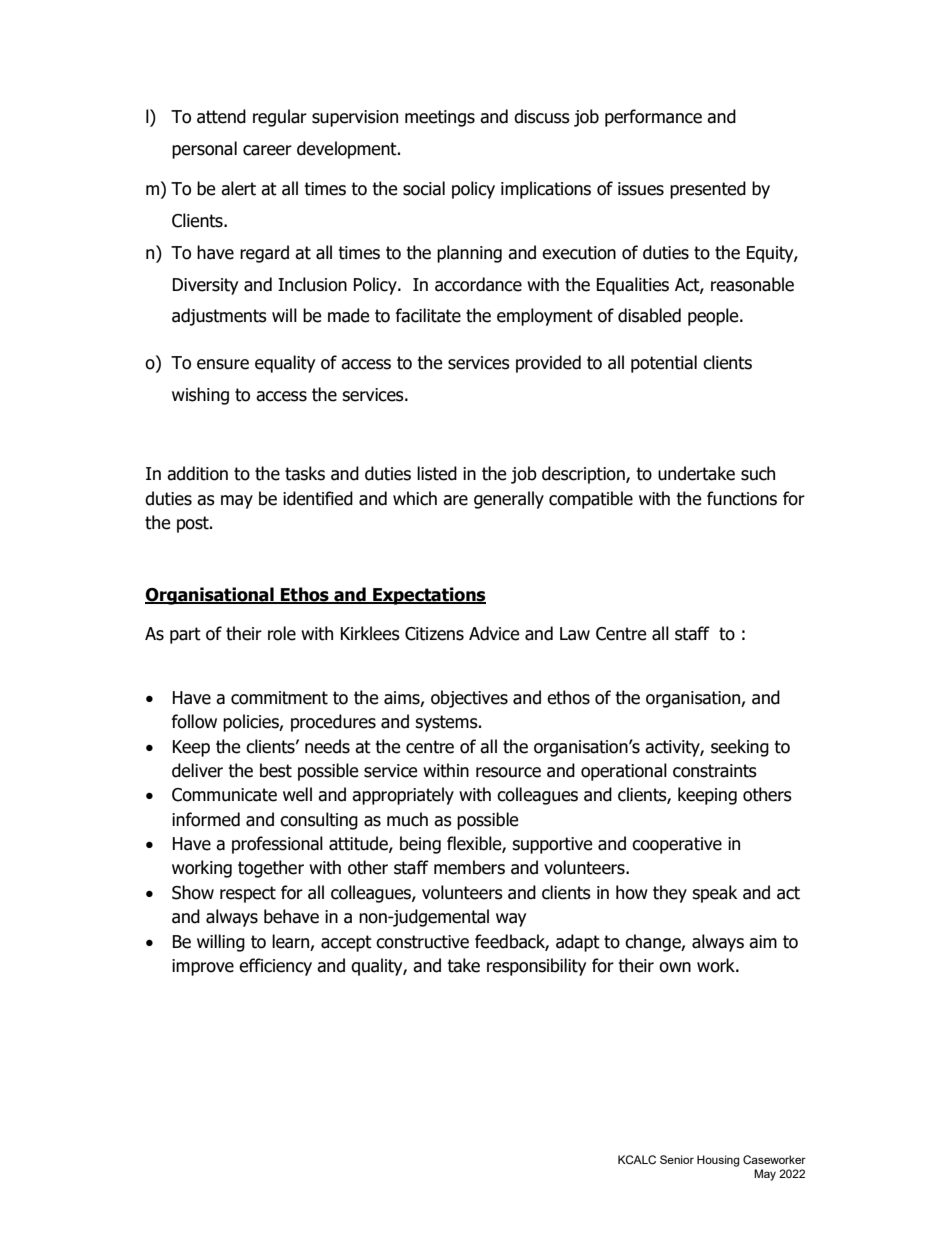 The height and width of the document is (1233, 952). What do you see at coordinates (742, 498) in the document?
I see `functions` at bounding box center [742, 498].
